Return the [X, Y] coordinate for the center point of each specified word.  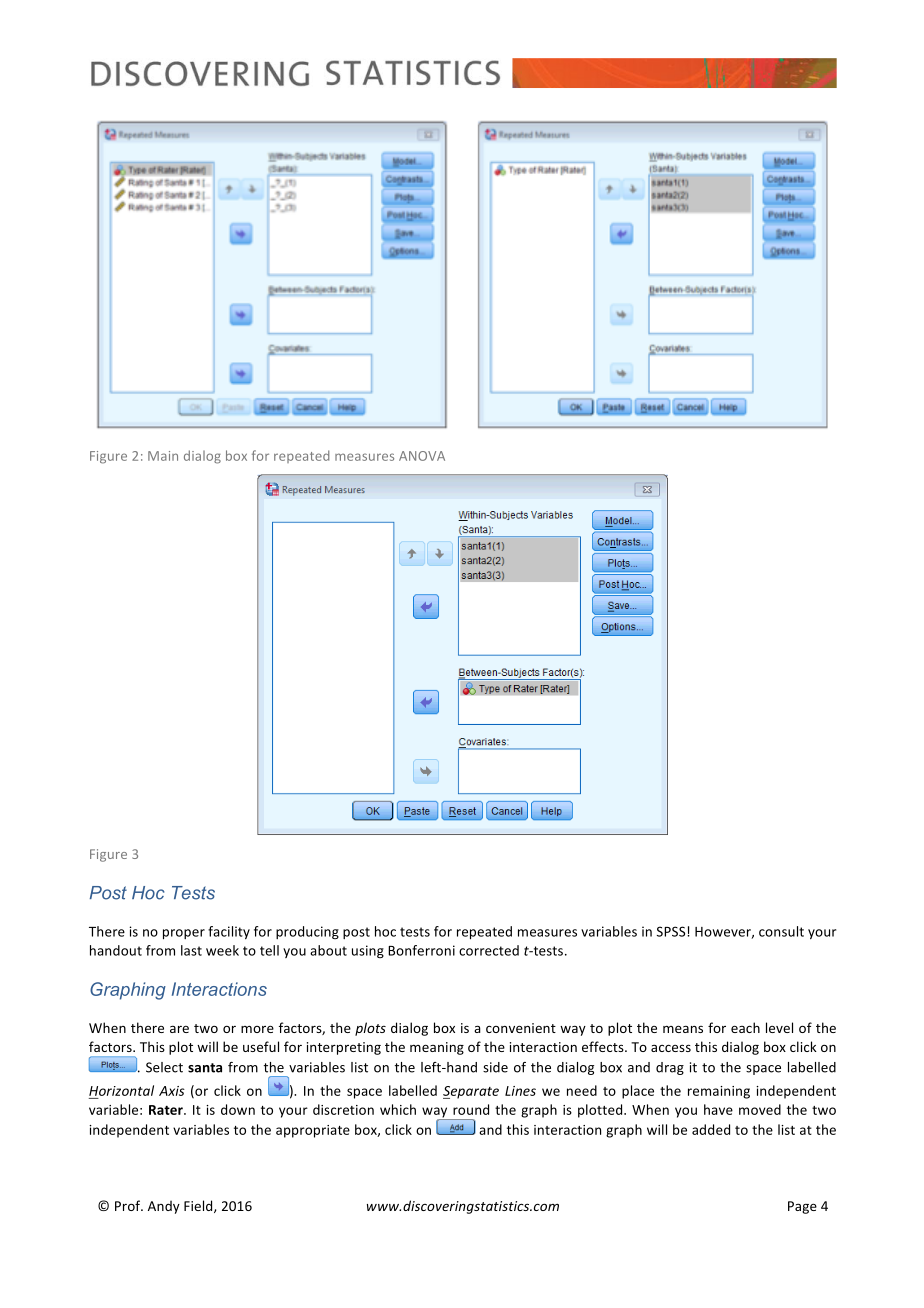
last [191, 950]
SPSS [672, 931]
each [745, 1027]
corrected [489, 950]
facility [229, 933]
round [471, 1109]
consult [781, 931]
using [368, 951]
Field [199, 1206]
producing [307, 932]
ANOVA [422, 456]
